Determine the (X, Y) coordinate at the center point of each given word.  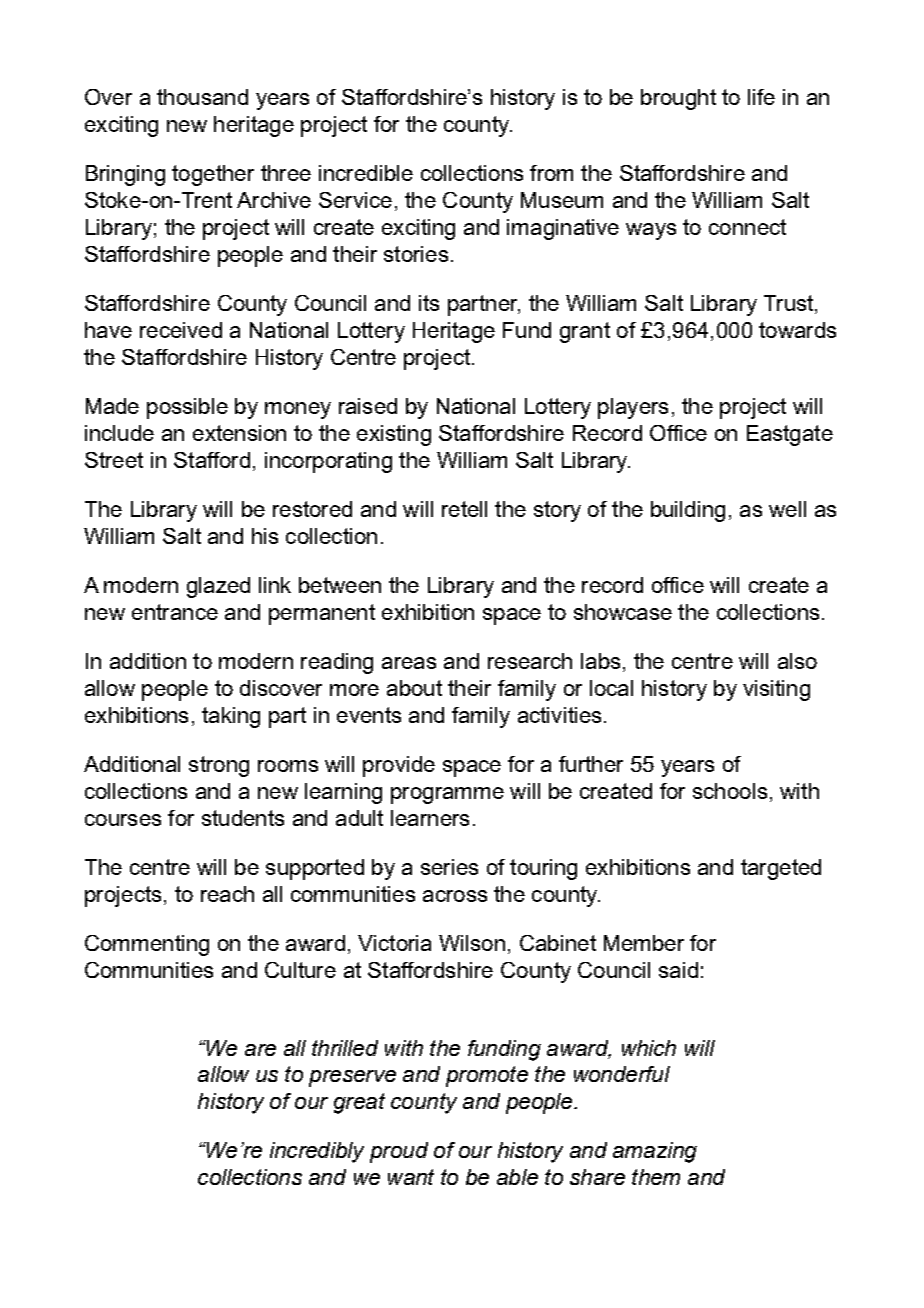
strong (219, 766)
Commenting (147, 945)
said (678, 970)
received (181, 330)
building (688, 511)
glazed (218, 587)
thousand (202, 97)
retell (464, 509)
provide (399, 766)
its (429, 303)
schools (730, 791)
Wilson (472, 943)
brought (678, 99)
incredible (366, 173)
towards (797, 330)
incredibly (317, 1152)
